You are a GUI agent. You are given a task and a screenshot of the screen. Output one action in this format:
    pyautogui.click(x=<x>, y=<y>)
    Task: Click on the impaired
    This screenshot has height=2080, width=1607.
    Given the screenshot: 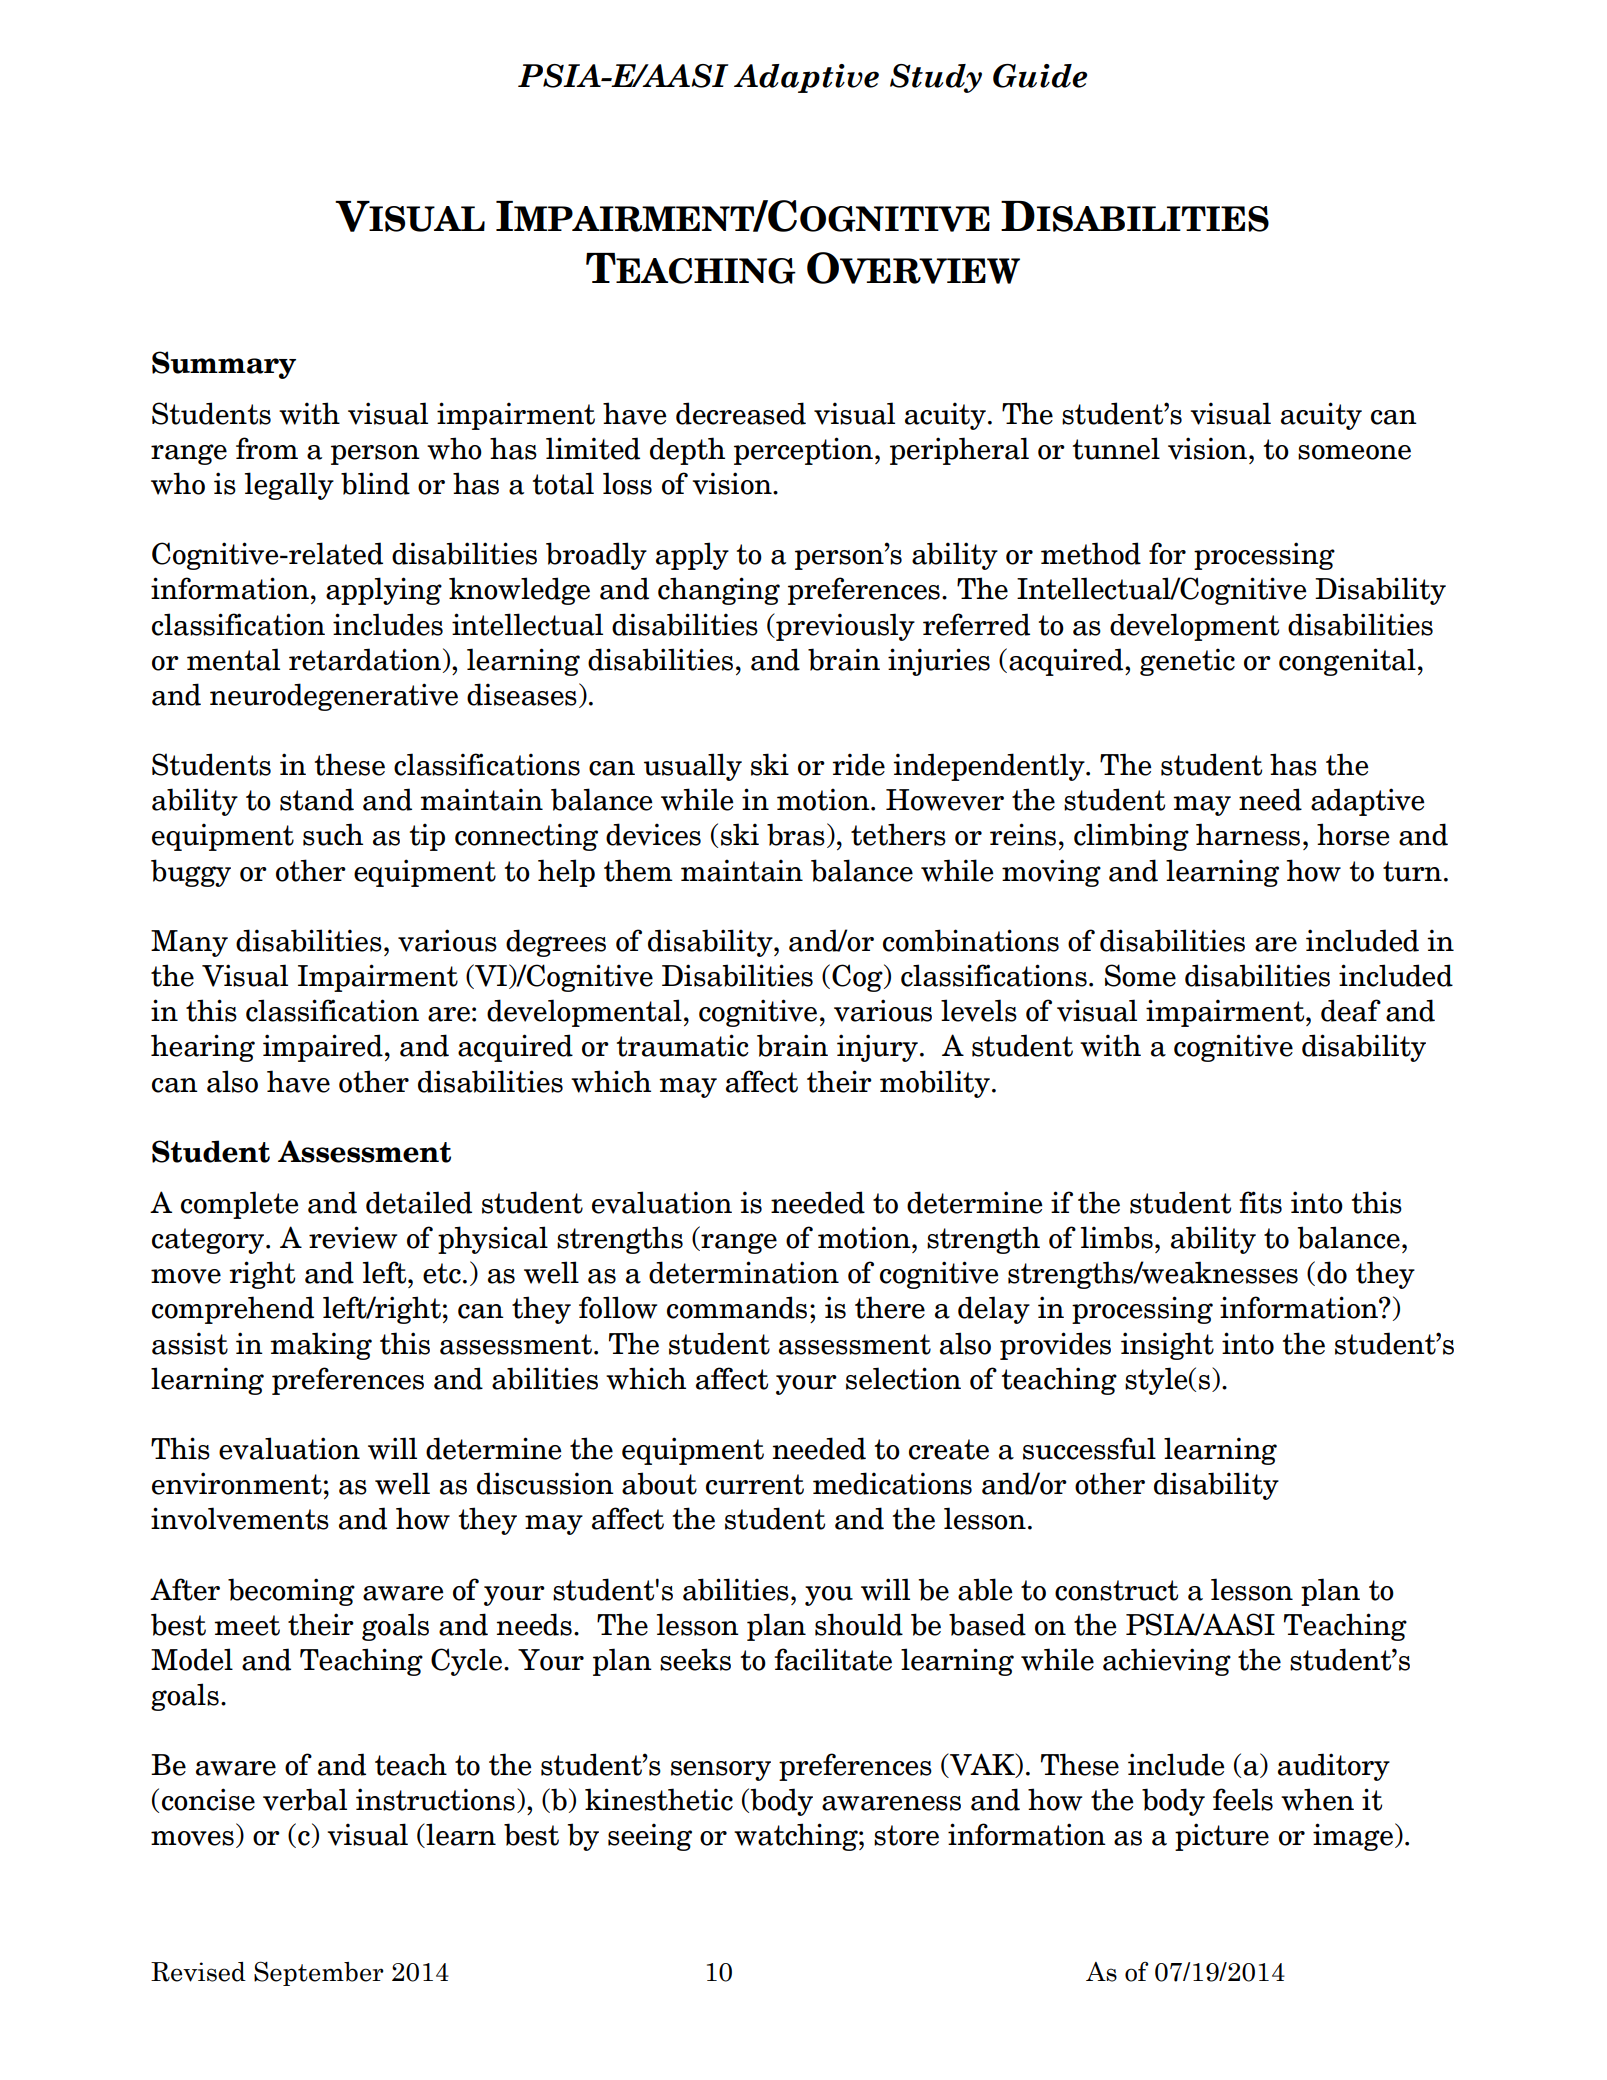 What is the action you would take?
    pyautogui.click(x=323, y=1048)
